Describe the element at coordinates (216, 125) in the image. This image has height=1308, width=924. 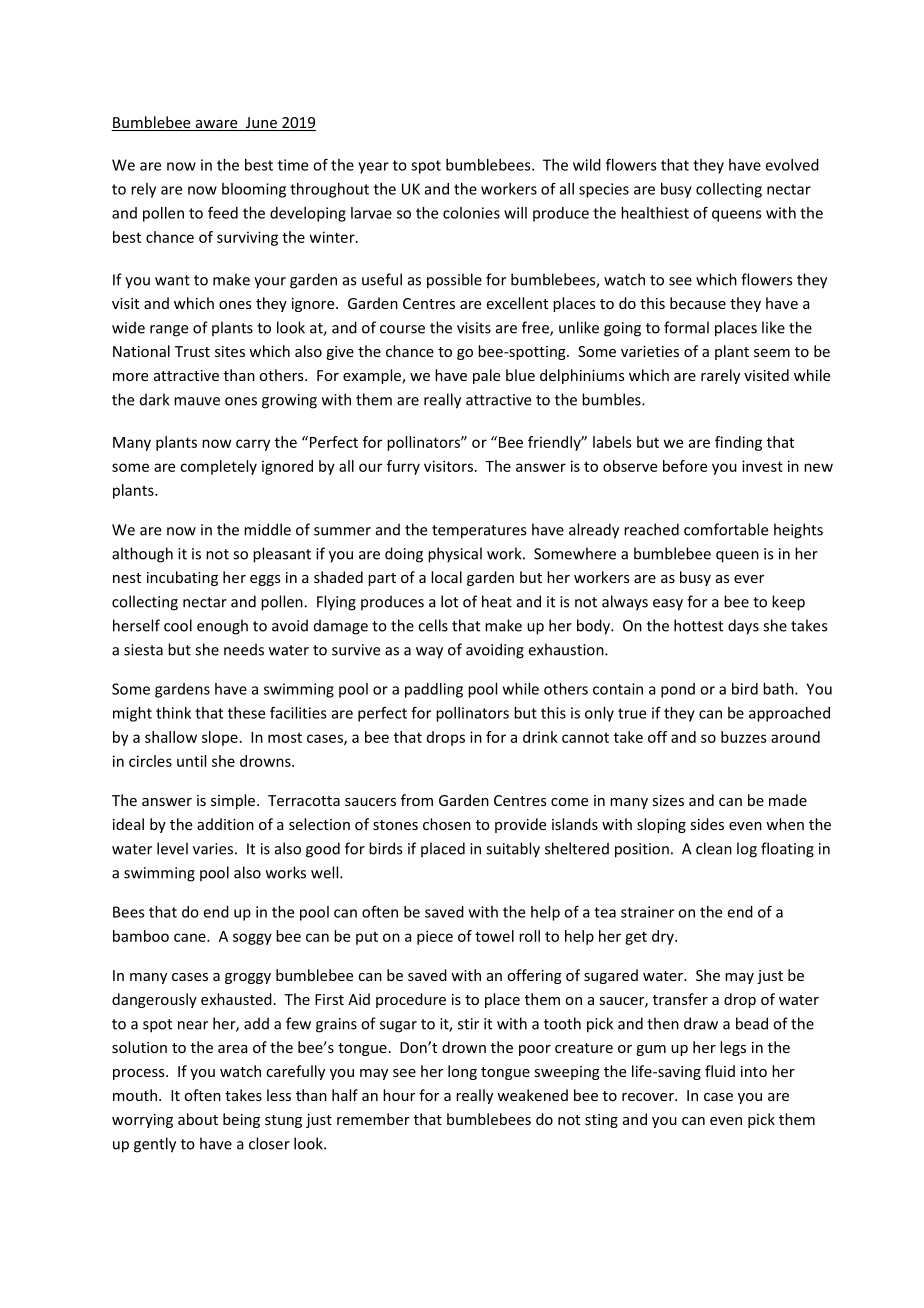
I see `aware` at that location.
